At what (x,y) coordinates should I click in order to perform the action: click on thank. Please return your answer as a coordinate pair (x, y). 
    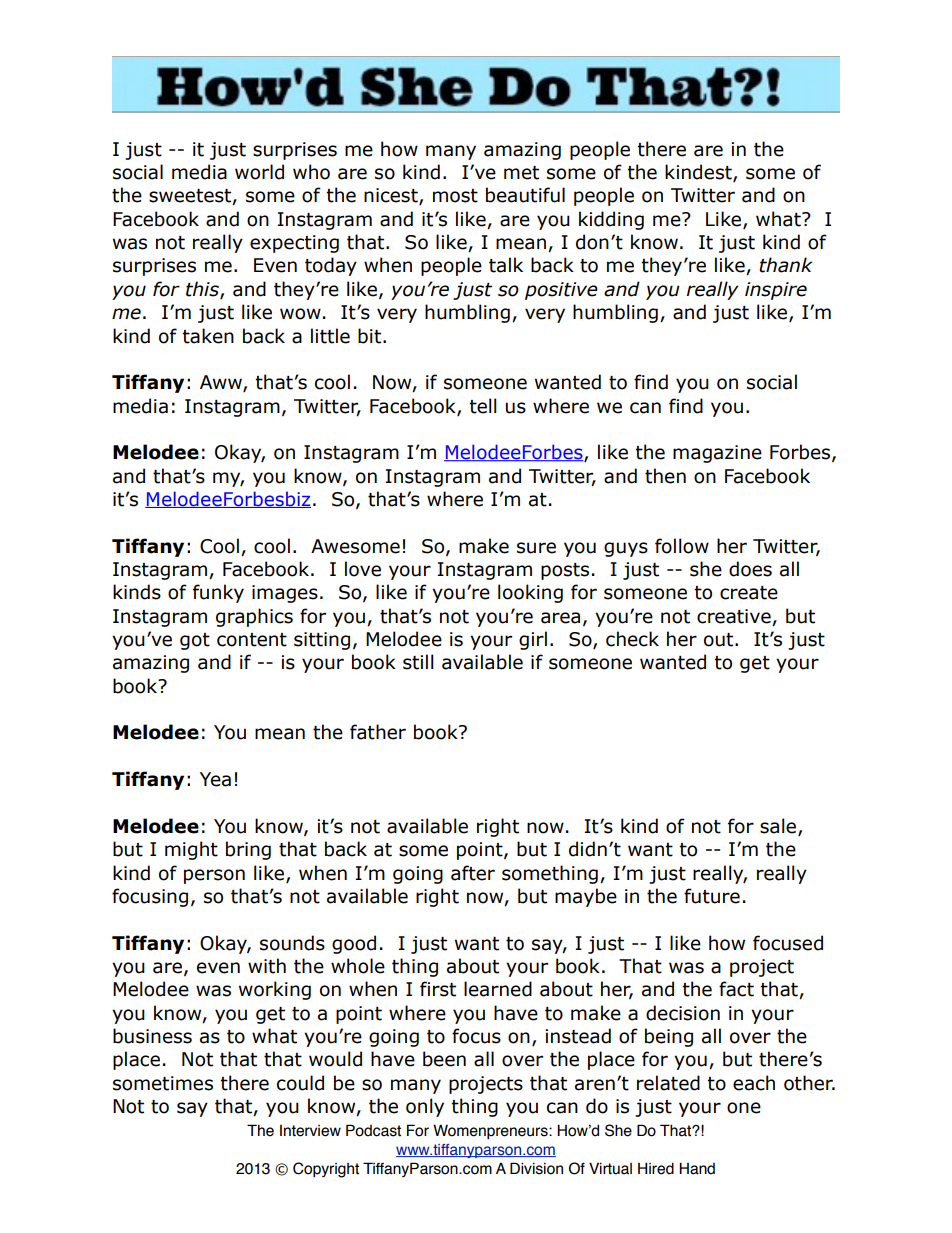
    Looking at the image, I should click on (785, 265).
